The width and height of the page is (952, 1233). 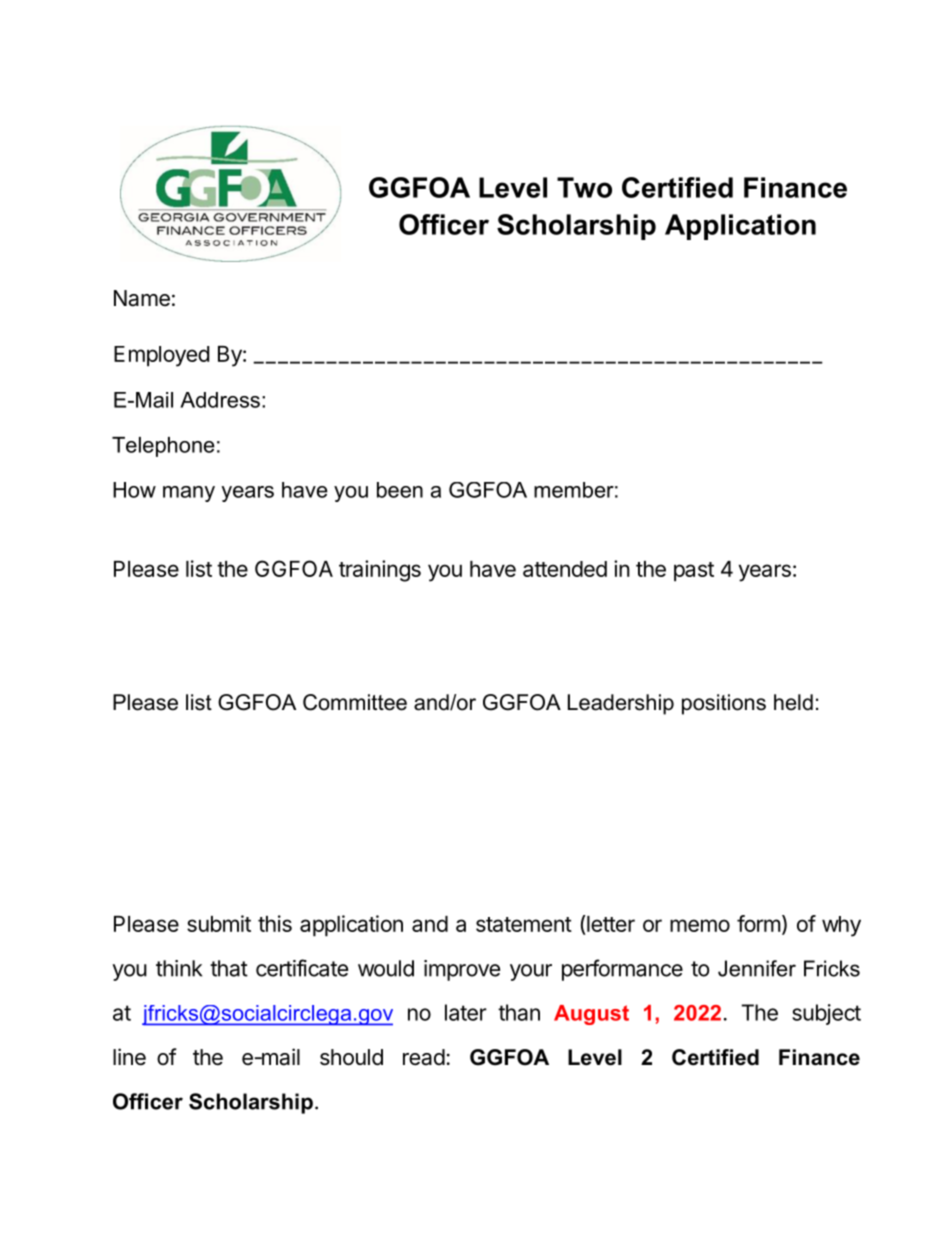 I want to click on Name, so click(x=142, y=298).
